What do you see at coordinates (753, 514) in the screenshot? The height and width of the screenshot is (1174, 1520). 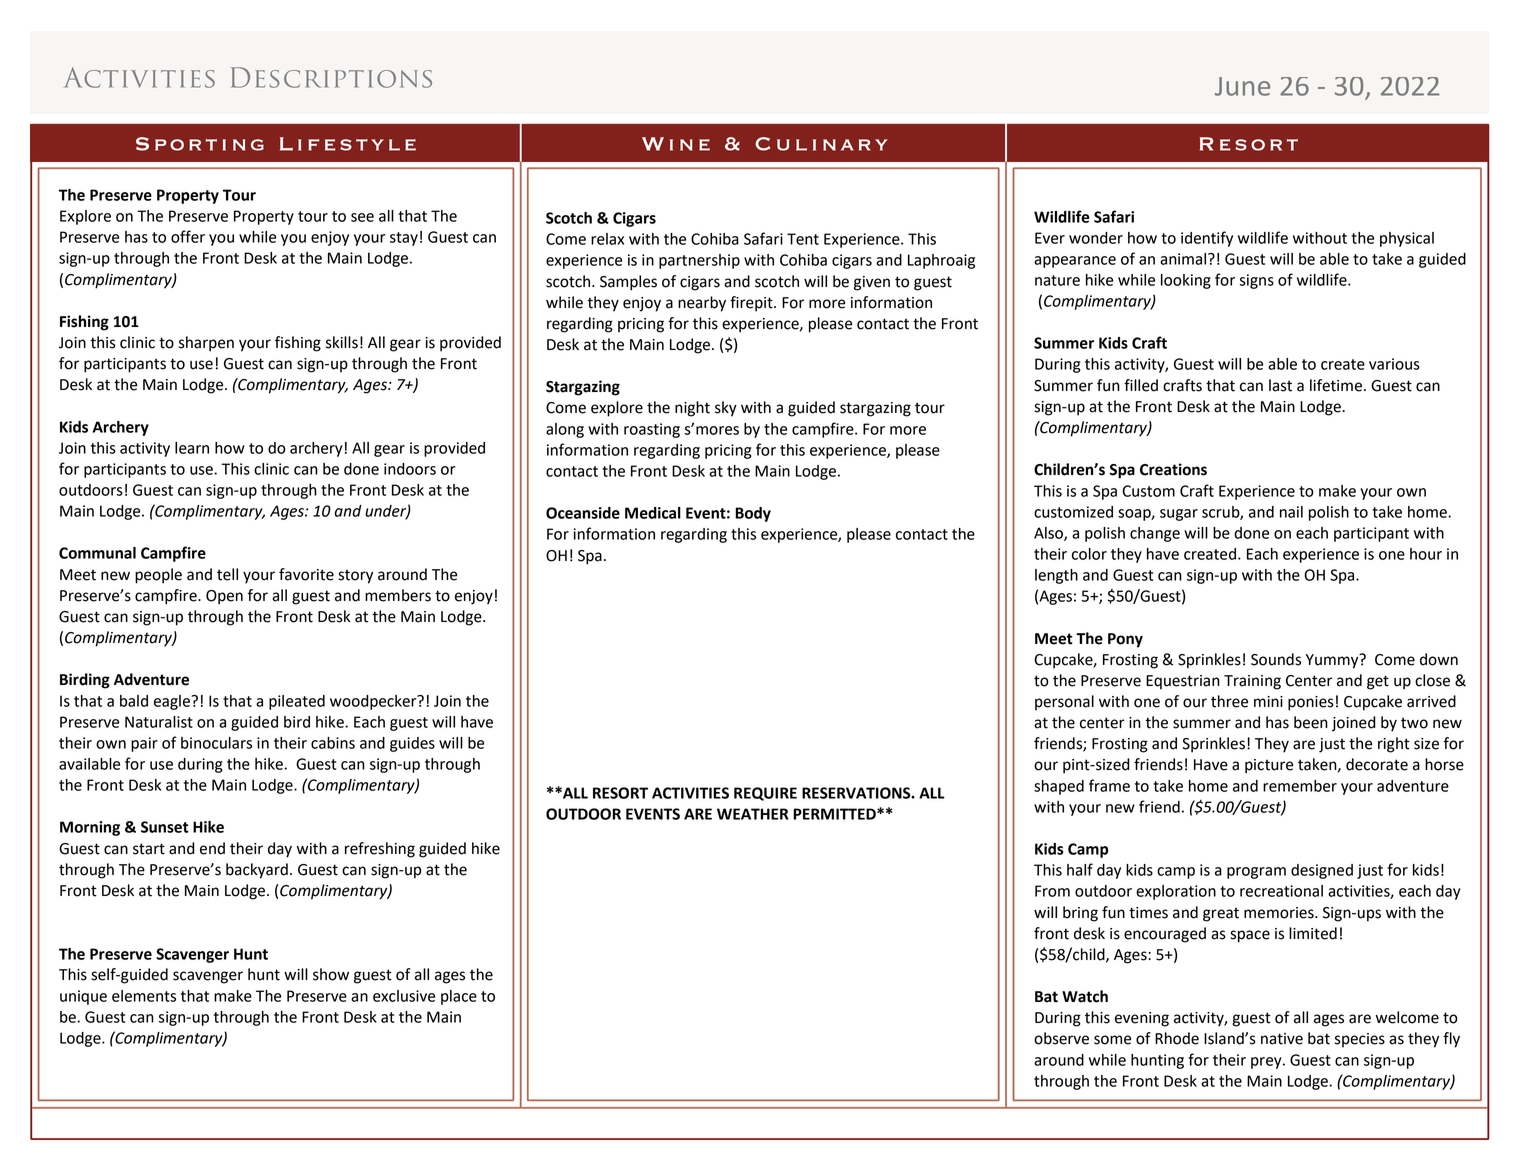 I see `Body` at bounding box center [753, 514].
